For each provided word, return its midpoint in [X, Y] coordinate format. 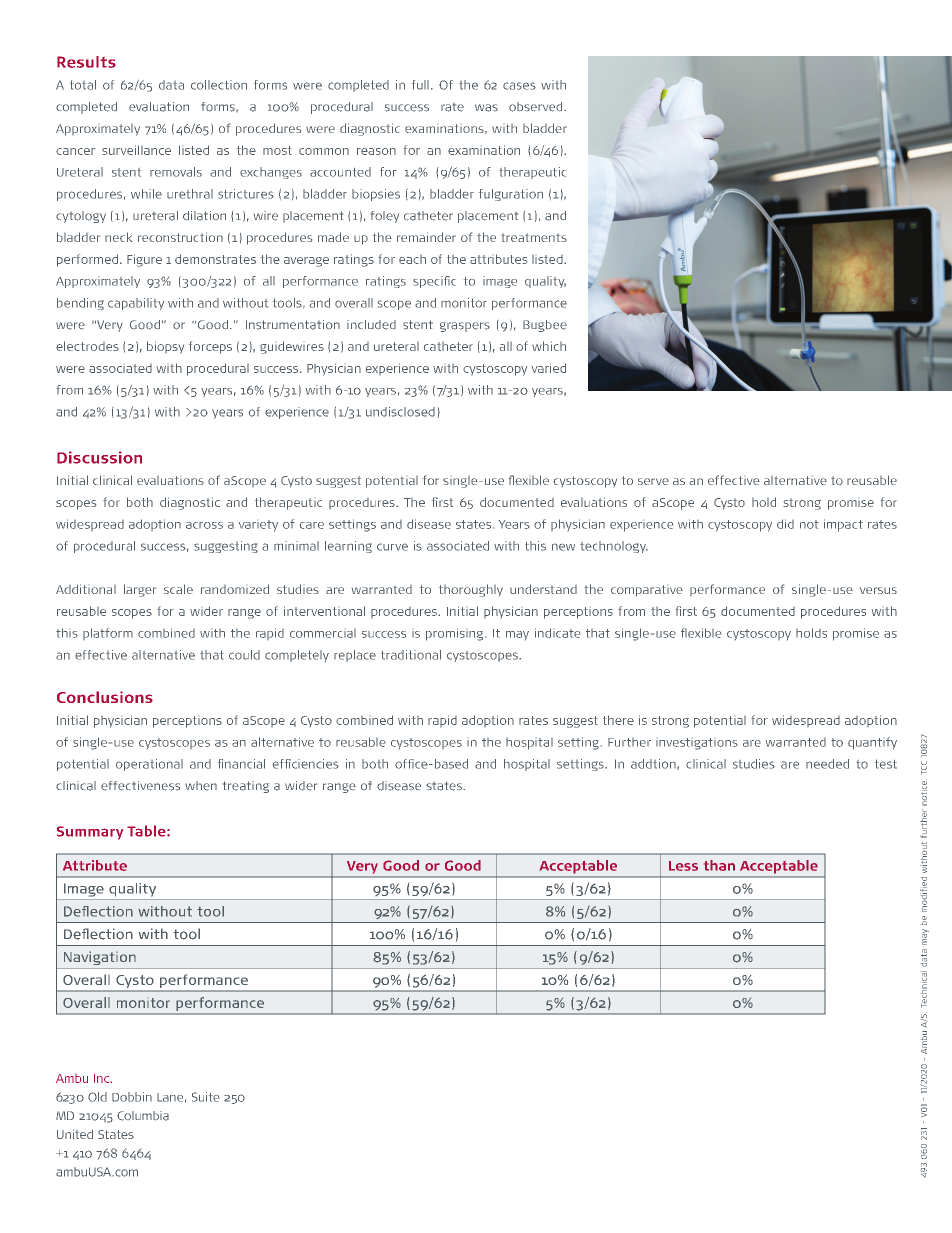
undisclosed [400, 412]
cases [519, 86]
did [785, 524]
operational [149, 765]
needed [827, 764]
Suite [206, 1097]
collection [219, 85]
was [486, 108]
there [618, 720]
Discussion [99, 457]
